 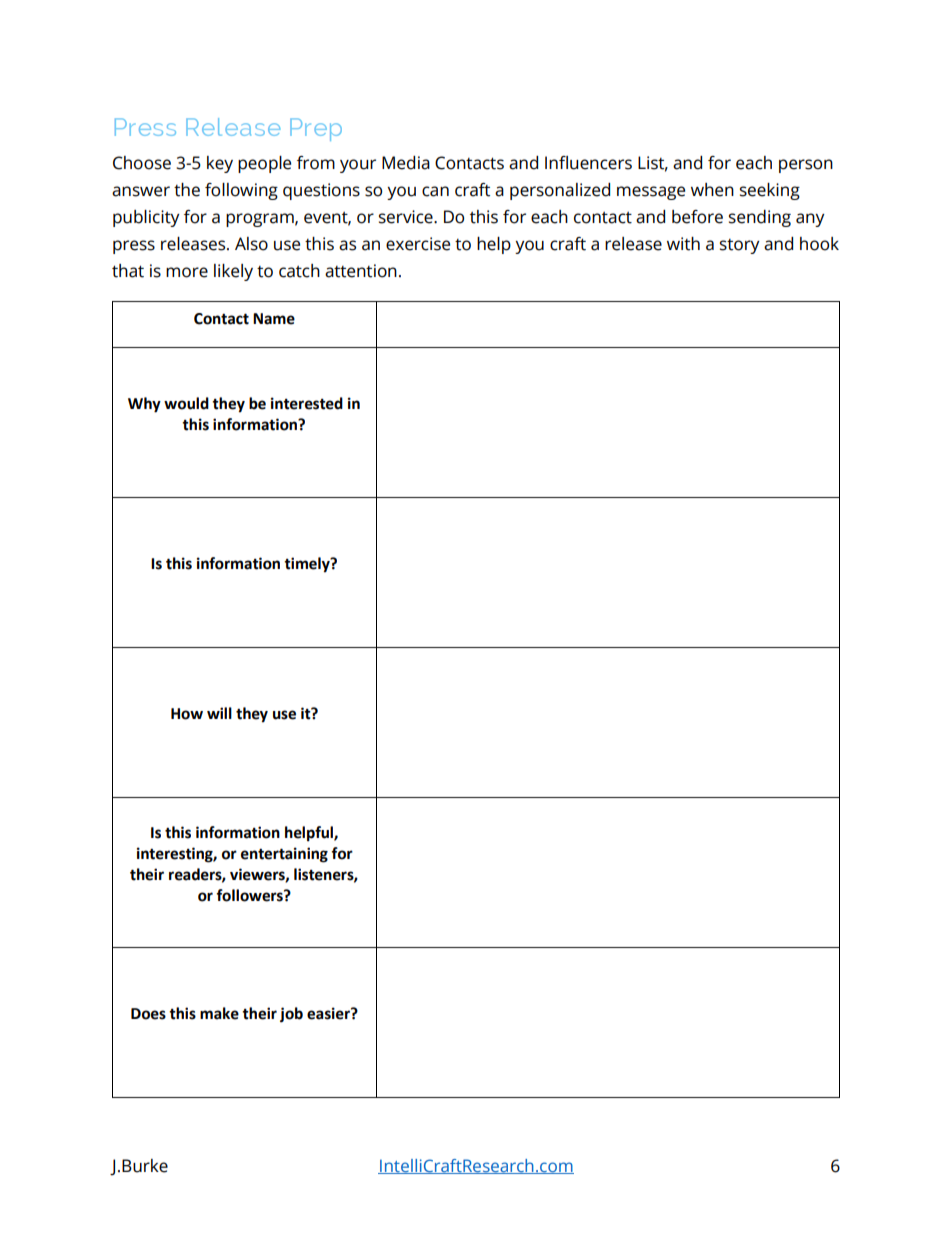 I want to click on interested, so click(x=307, y=403).
